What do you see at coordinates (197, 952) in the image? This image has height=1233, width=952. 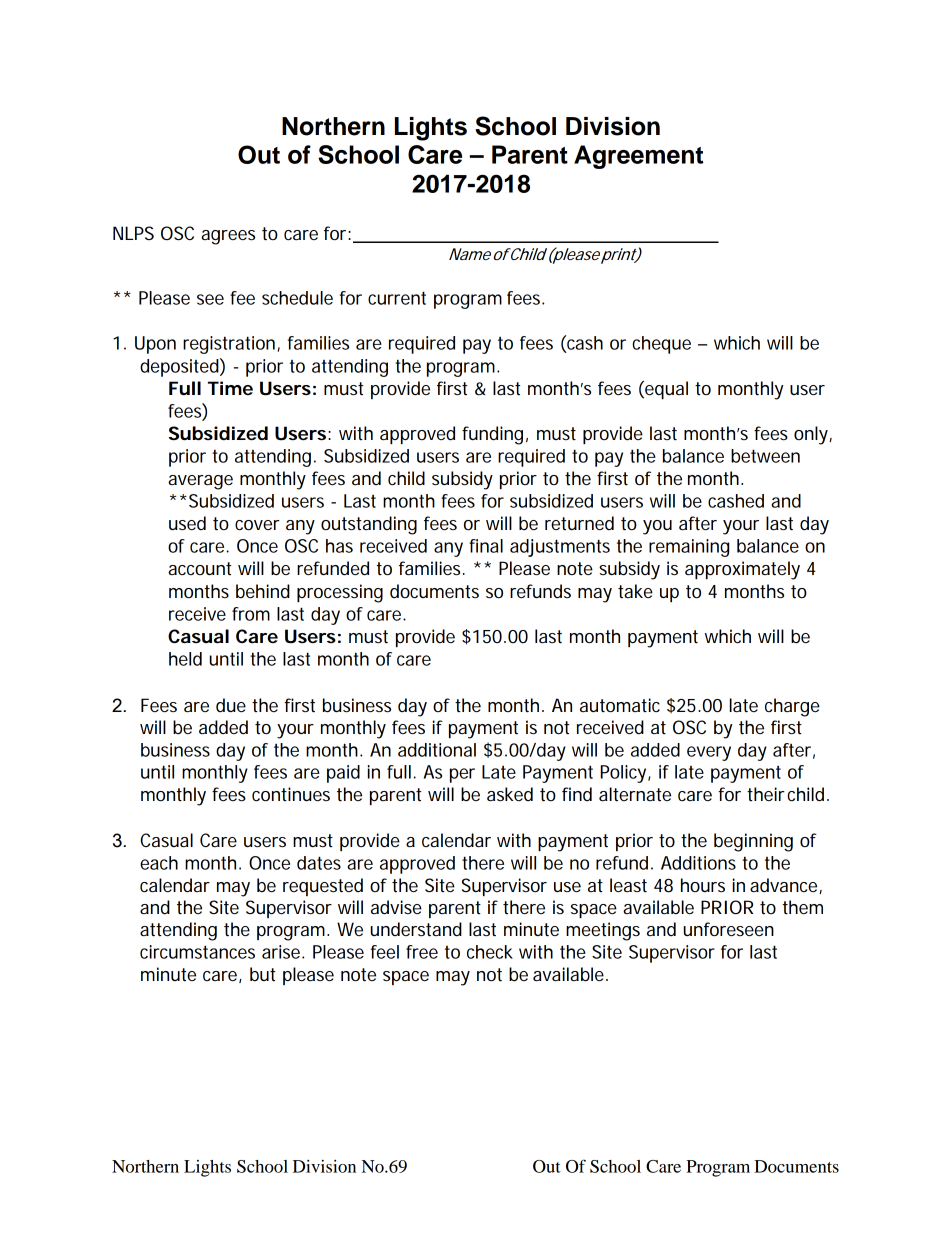 I see `circumstances` at bounding box center [197, 952].
